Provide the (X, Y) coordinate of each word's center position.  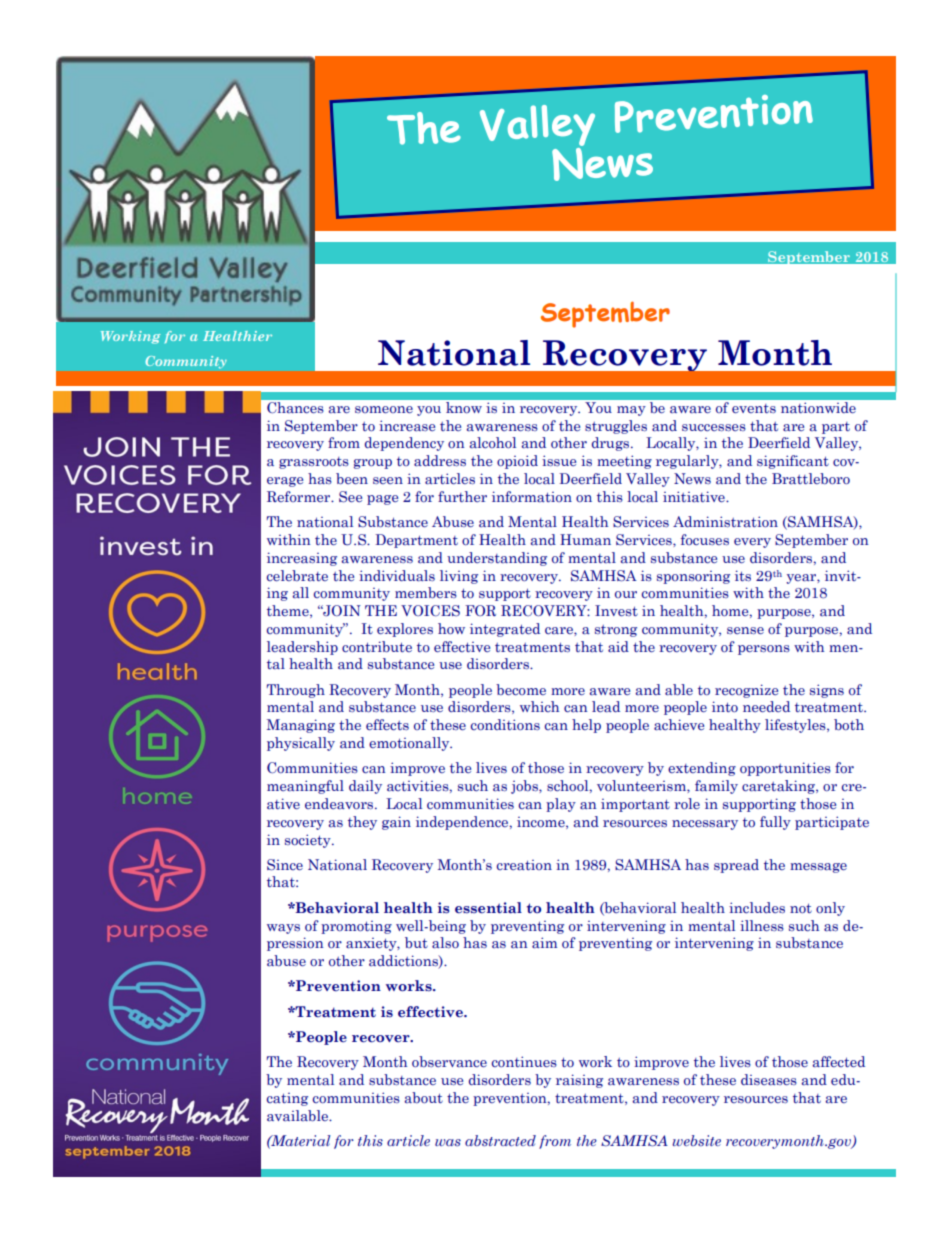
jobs (525, 787)
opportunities (785, 769)
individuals (397, 576)
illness (762, 925)
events (754, 408)
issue (559, 460)
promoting (356, 927)
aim (544, 943)
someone (384, 409)
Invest (616, 610)
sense (745, 630)
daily (365, 787)
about (423, 1097)
